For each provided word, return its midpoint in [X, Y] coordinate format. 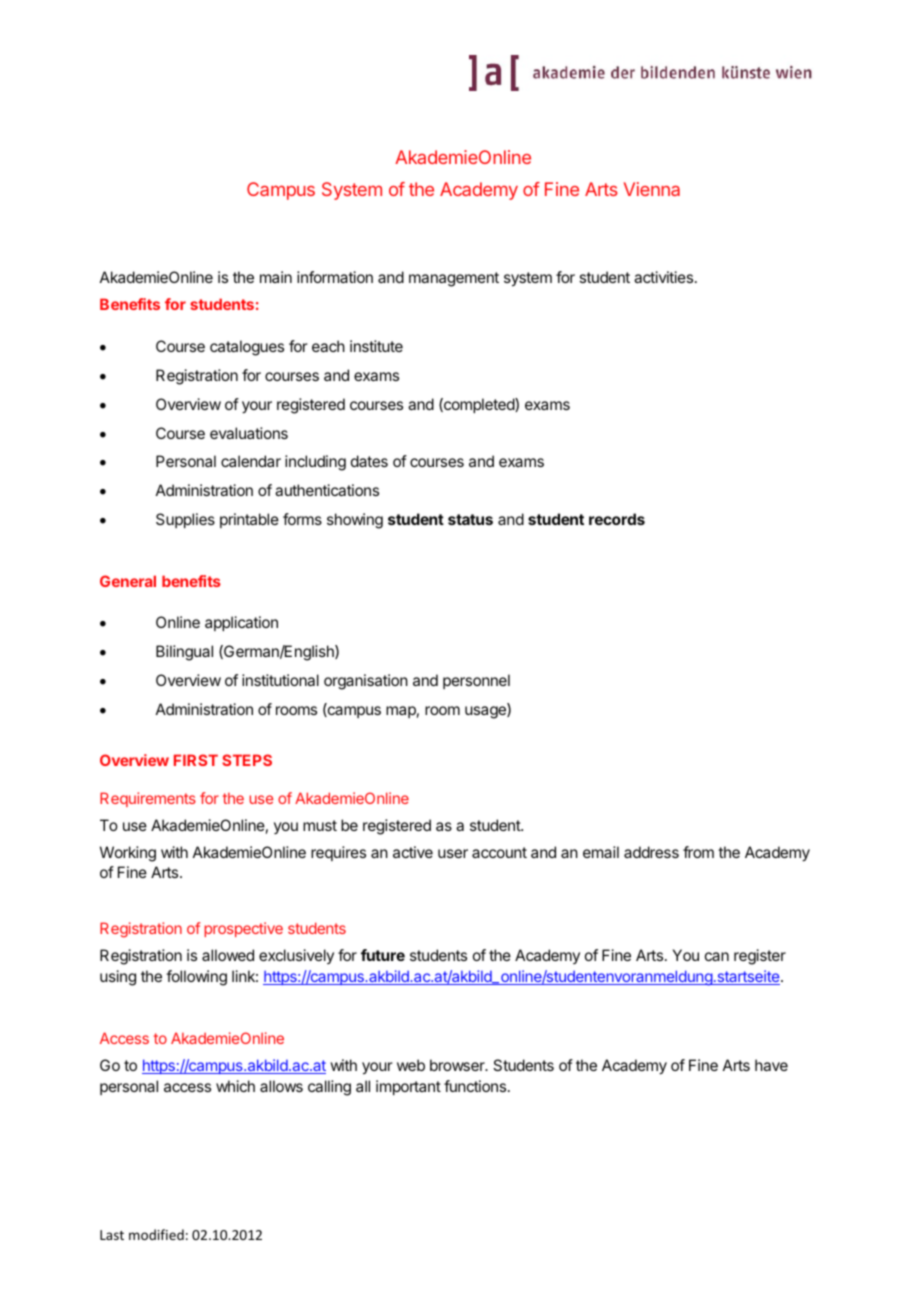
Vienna [652, 189]
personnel [476, 681]
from [698, 852]
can [717, 956]
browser [458, 1065]
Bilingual [184, 653]
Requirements [148, 799]
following [196, 978]
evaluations [249, 433]
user [453, 853]
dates [369, 461]
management [454, 279]
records [617, 519]
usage [486, 712]
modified [156, 1234]
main [276, 277]
